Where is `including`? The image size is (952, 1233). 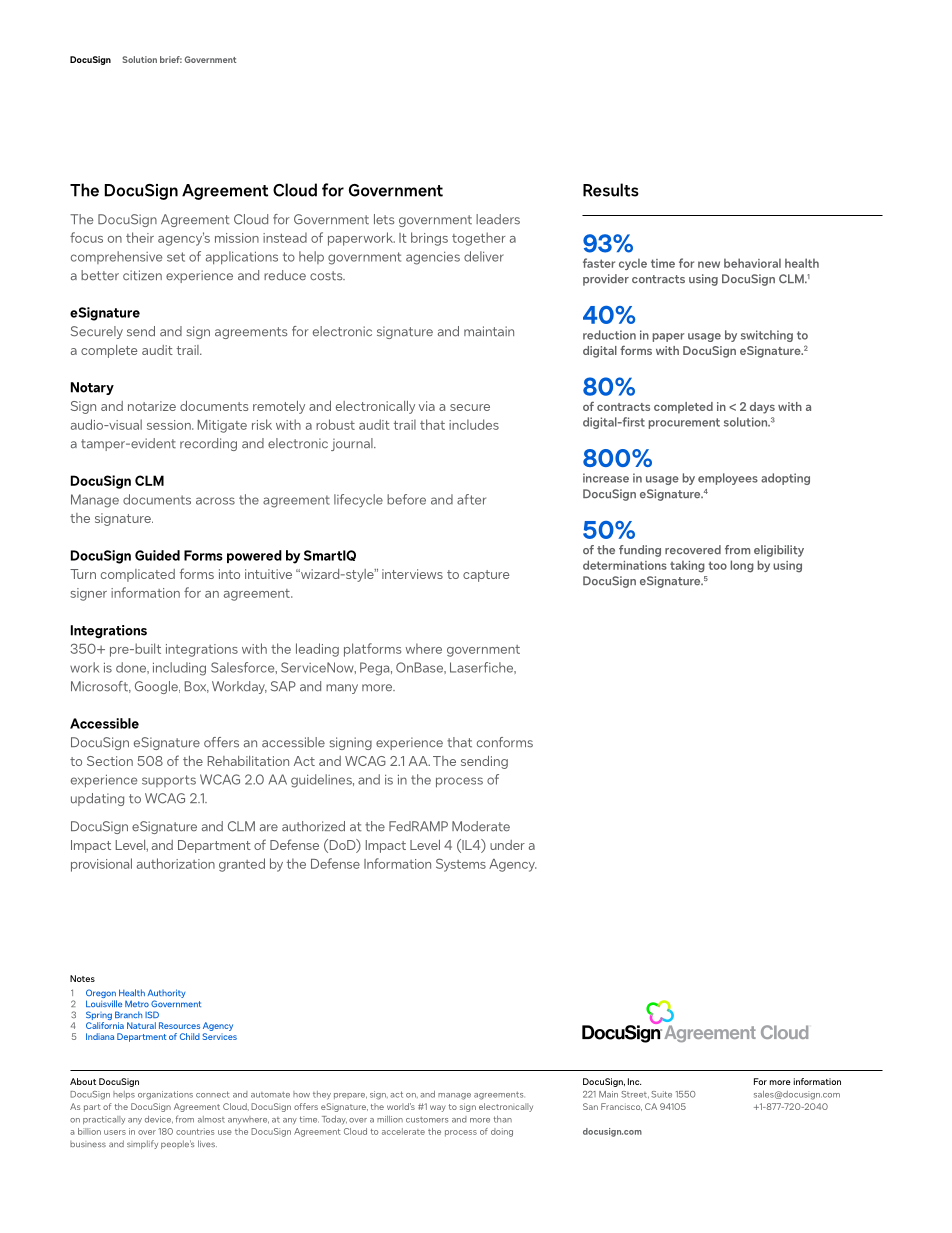
including is located at coordinates (179, 669).
